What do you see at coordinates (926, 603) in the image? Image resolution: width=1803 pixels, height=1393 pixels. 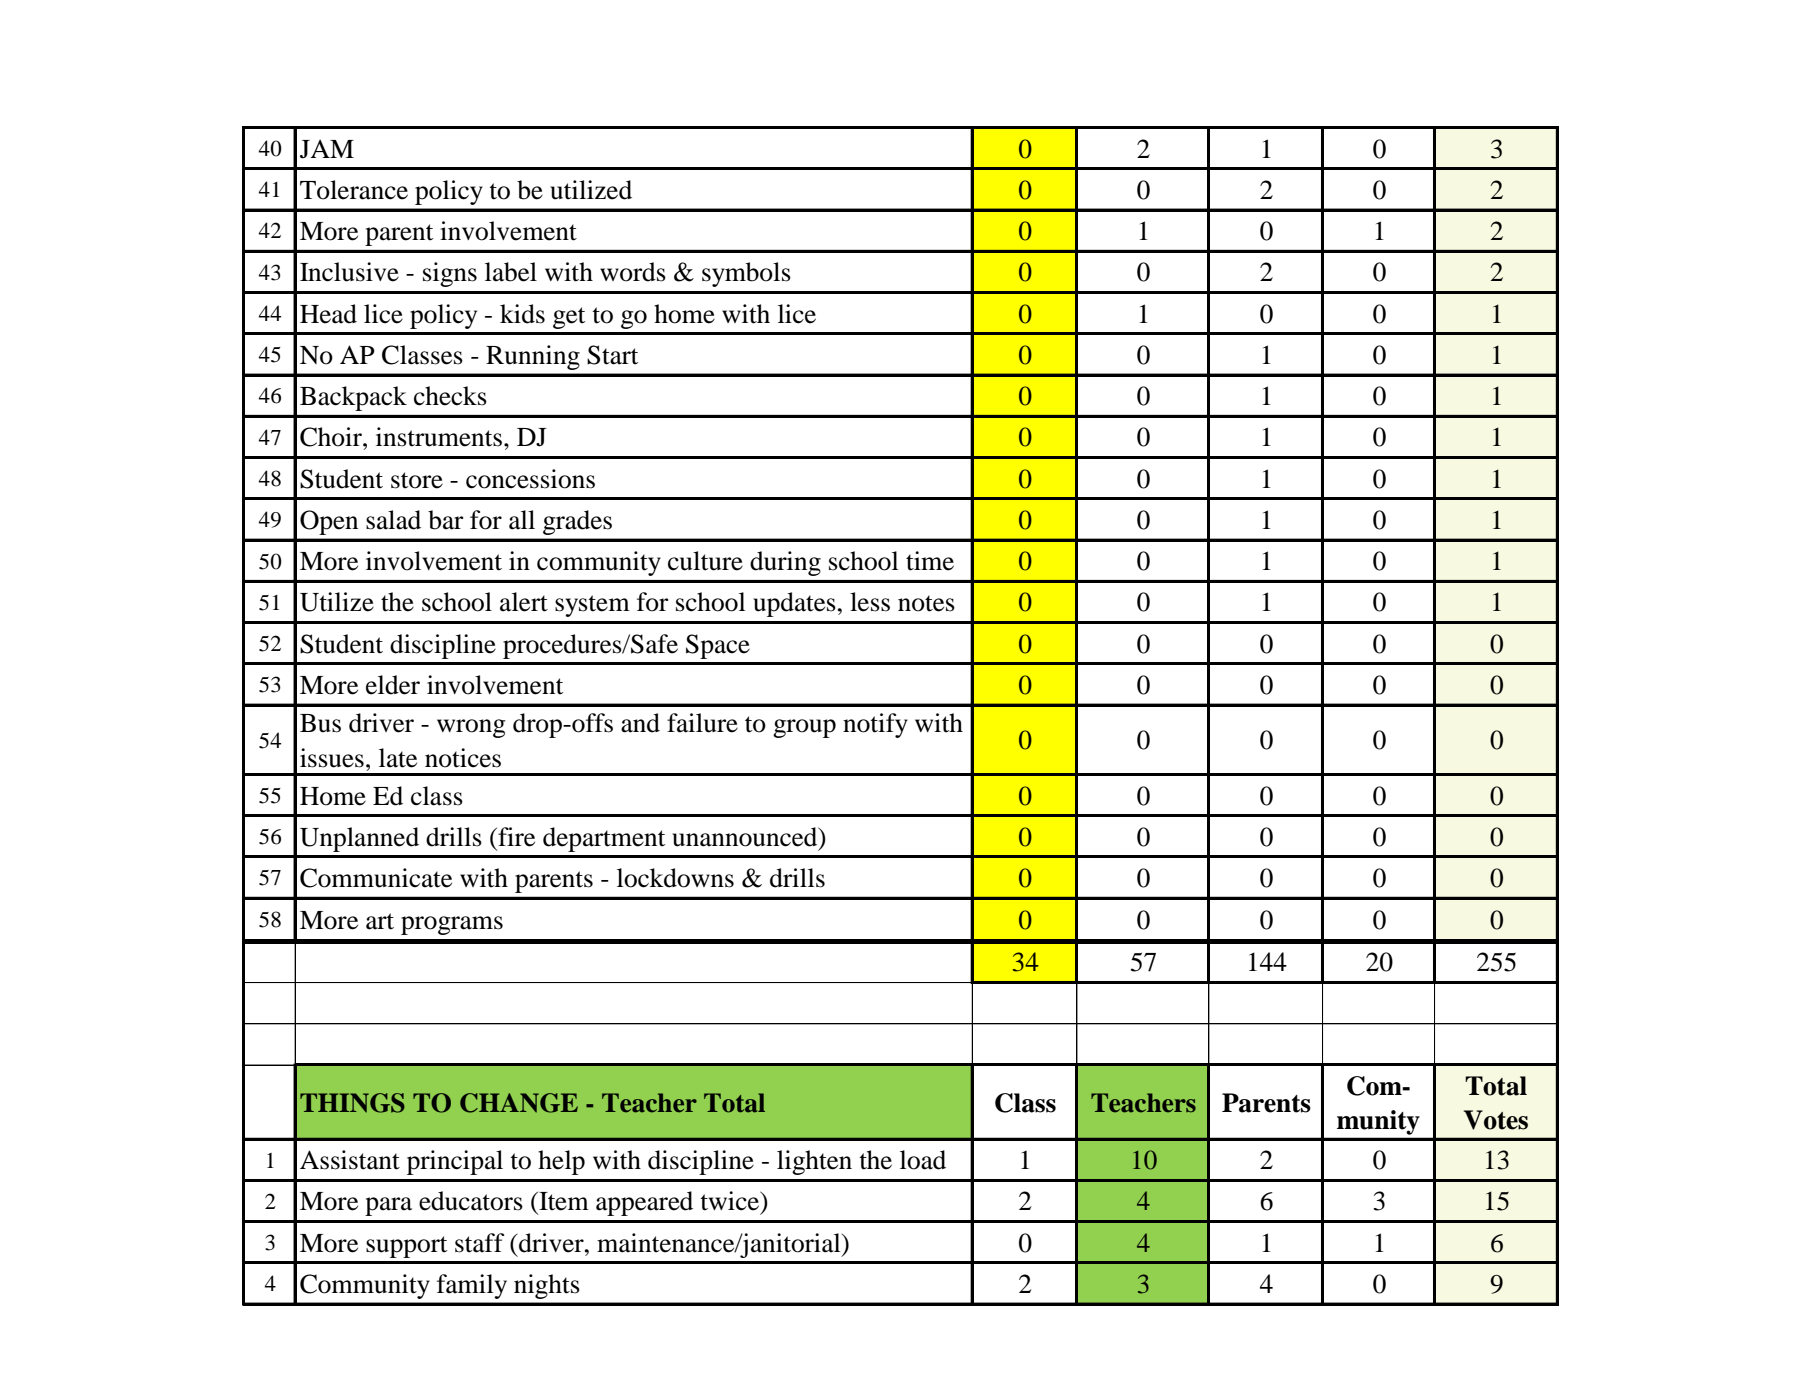 I see `notes` at bounding box center [926, 603].
